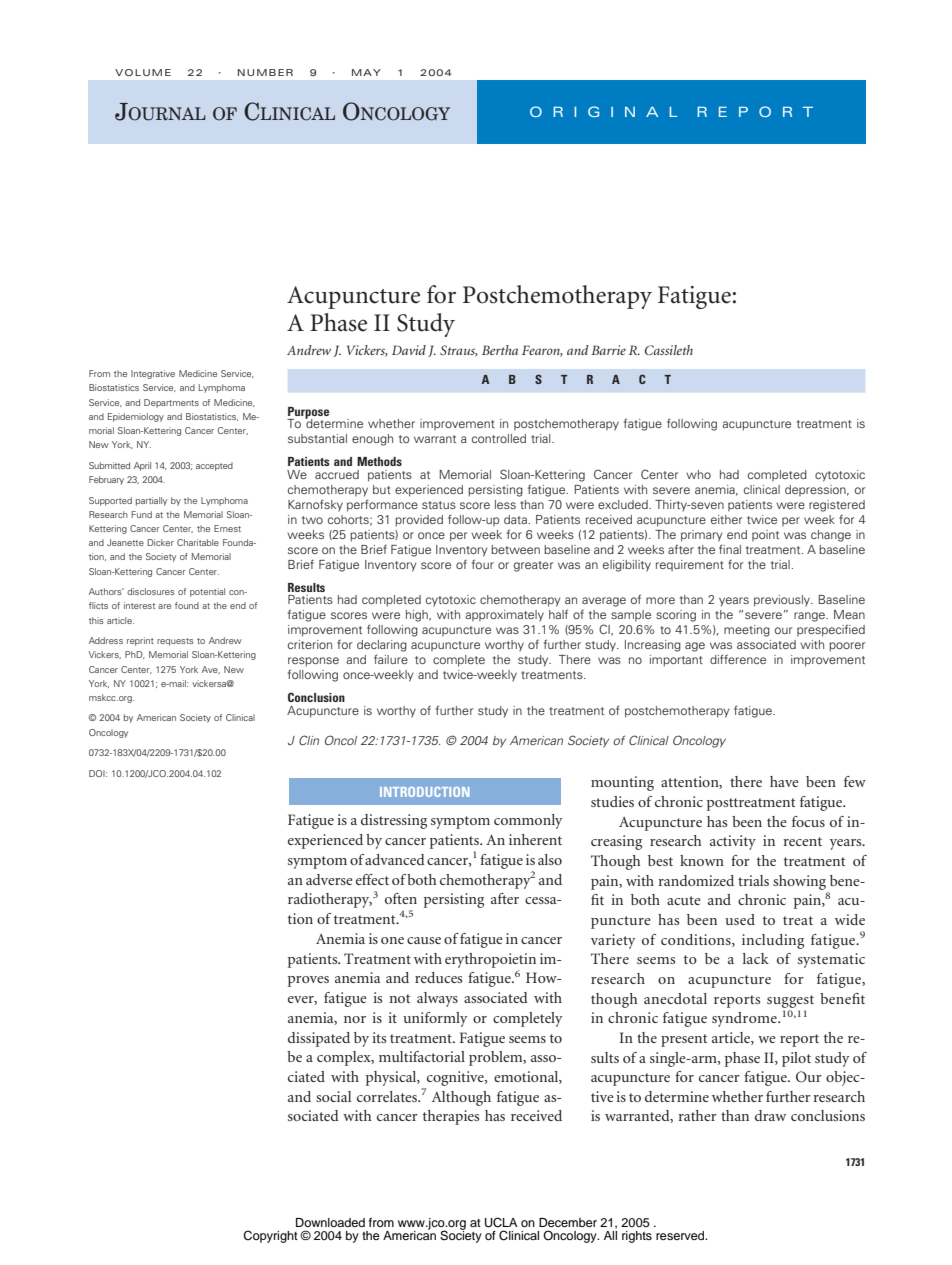 The image size is (952, 1265). What do you see at coordinates (504, 616) in the screenshot?
I see `approximately` at bounding box center [504, 616].
